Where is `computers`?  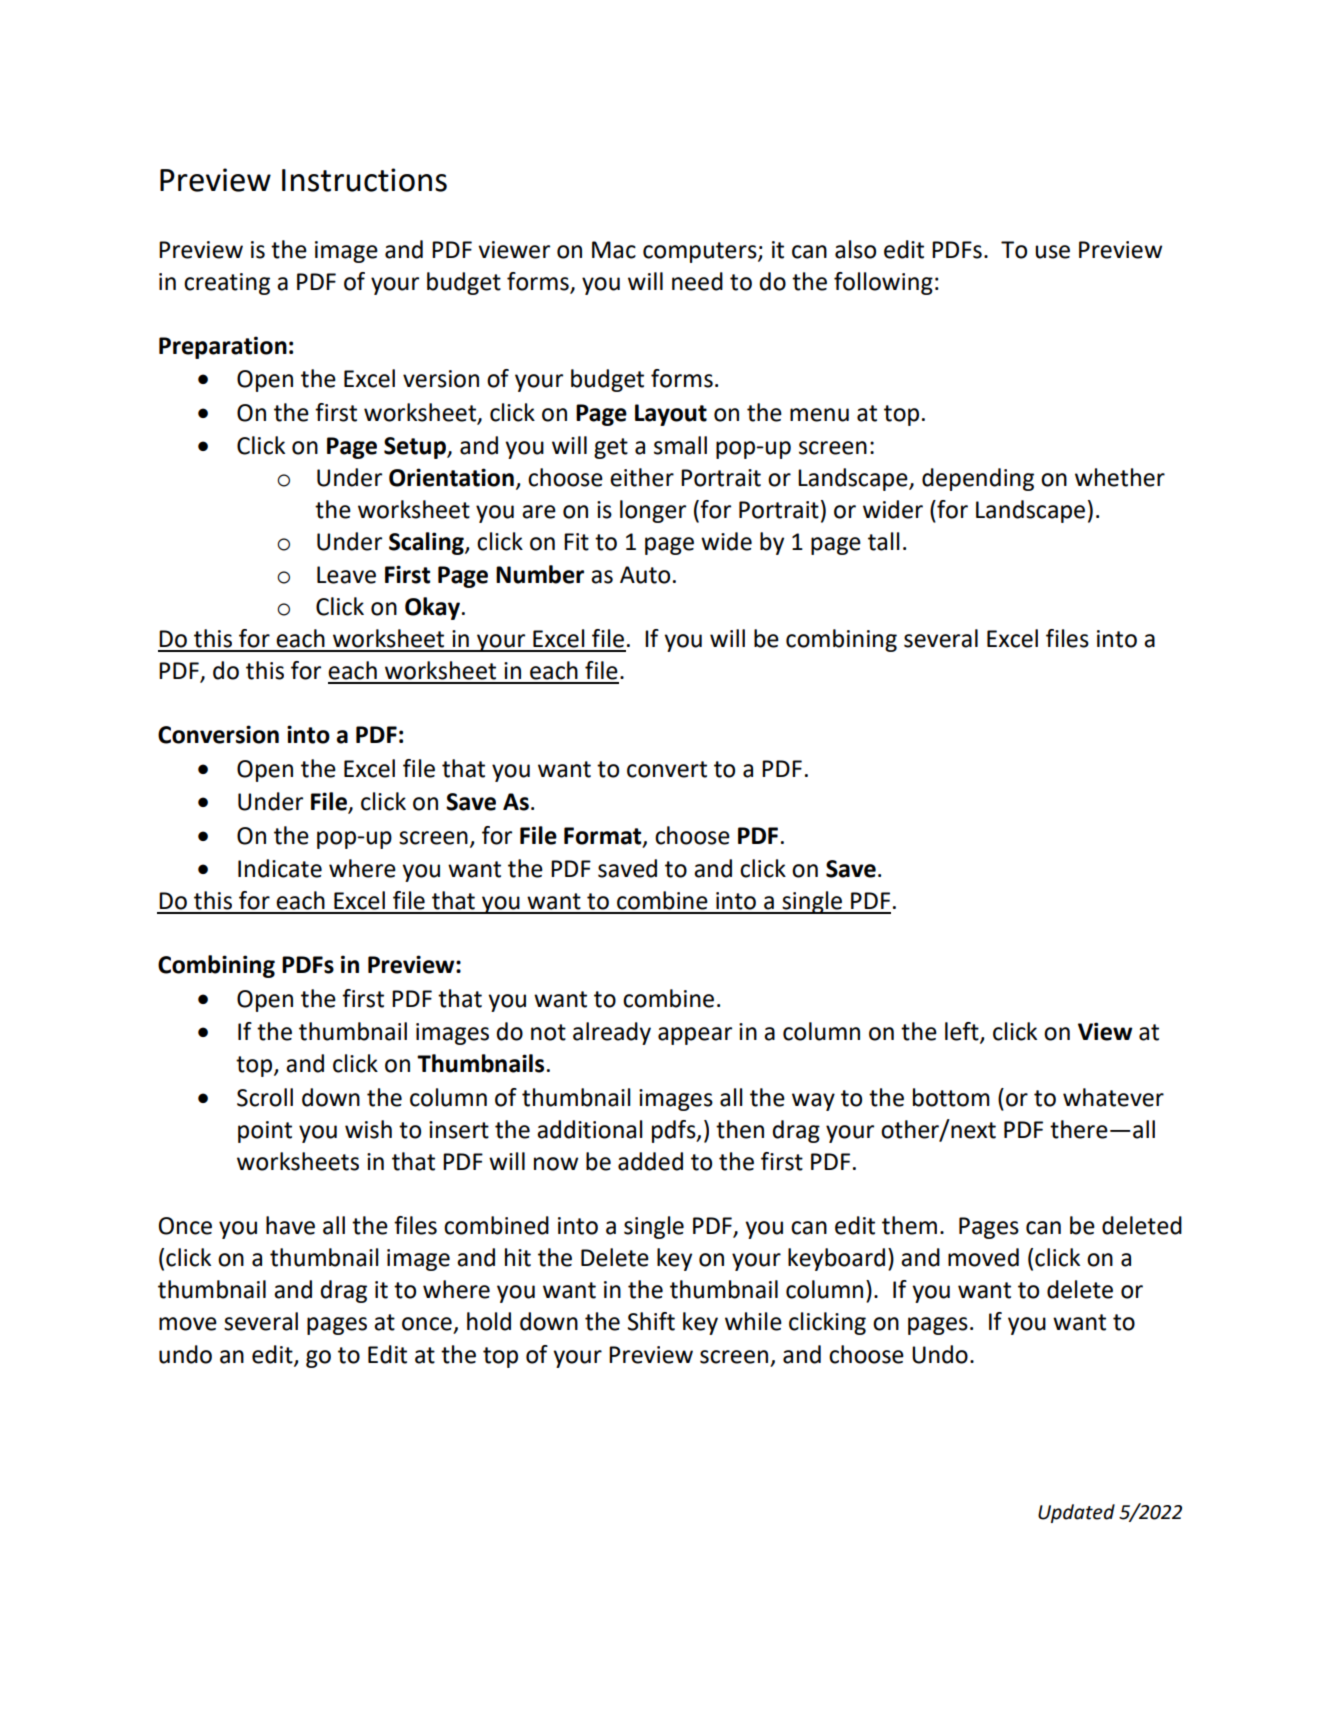 computers is located at coordinates (701, 252).
